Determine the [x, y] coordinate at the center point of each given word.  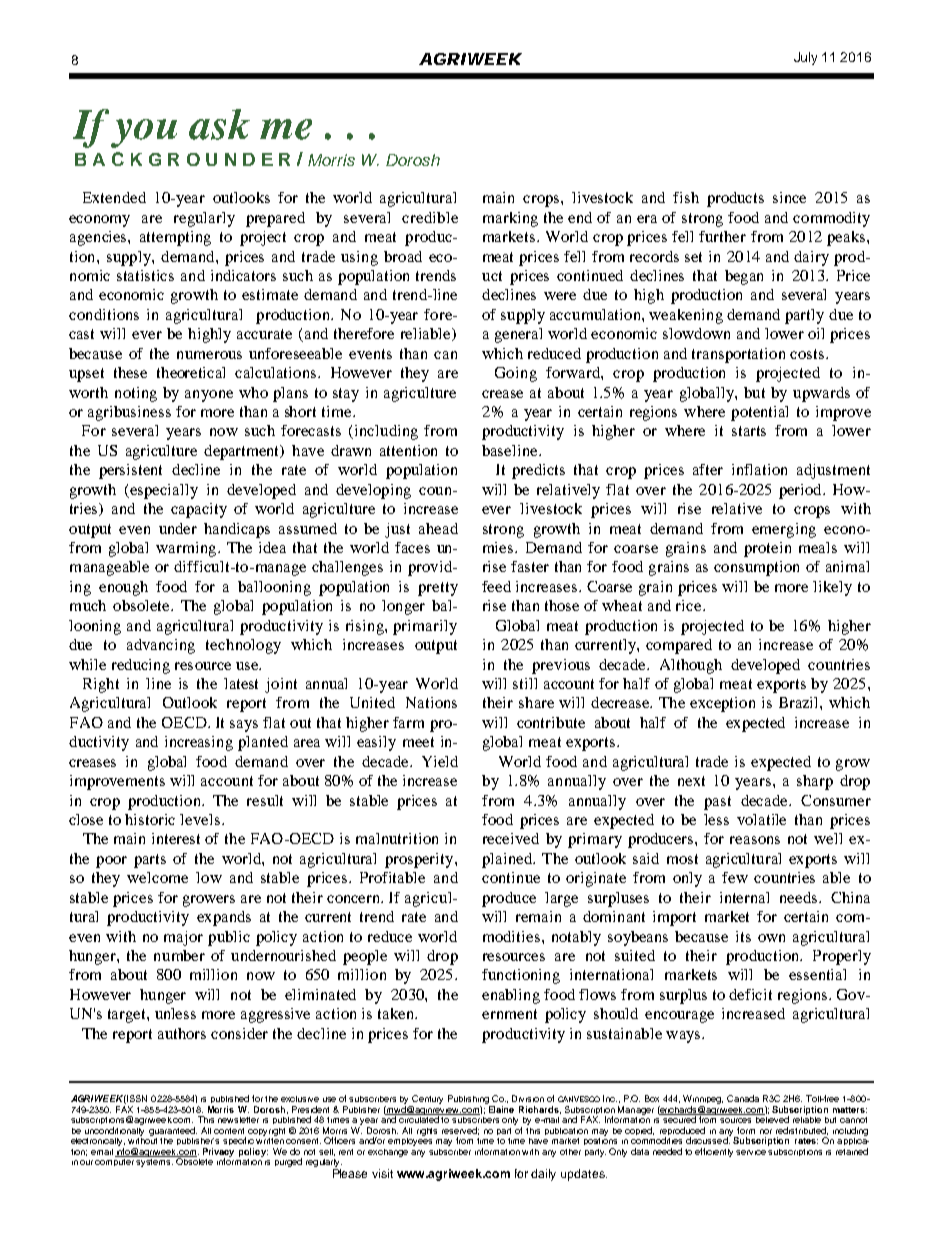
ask [219, 124]
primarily [425, 627]
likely [832, 588]
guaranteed [173, 1131]
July [805, 58]
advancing [161, 646]
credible [430, 217]
